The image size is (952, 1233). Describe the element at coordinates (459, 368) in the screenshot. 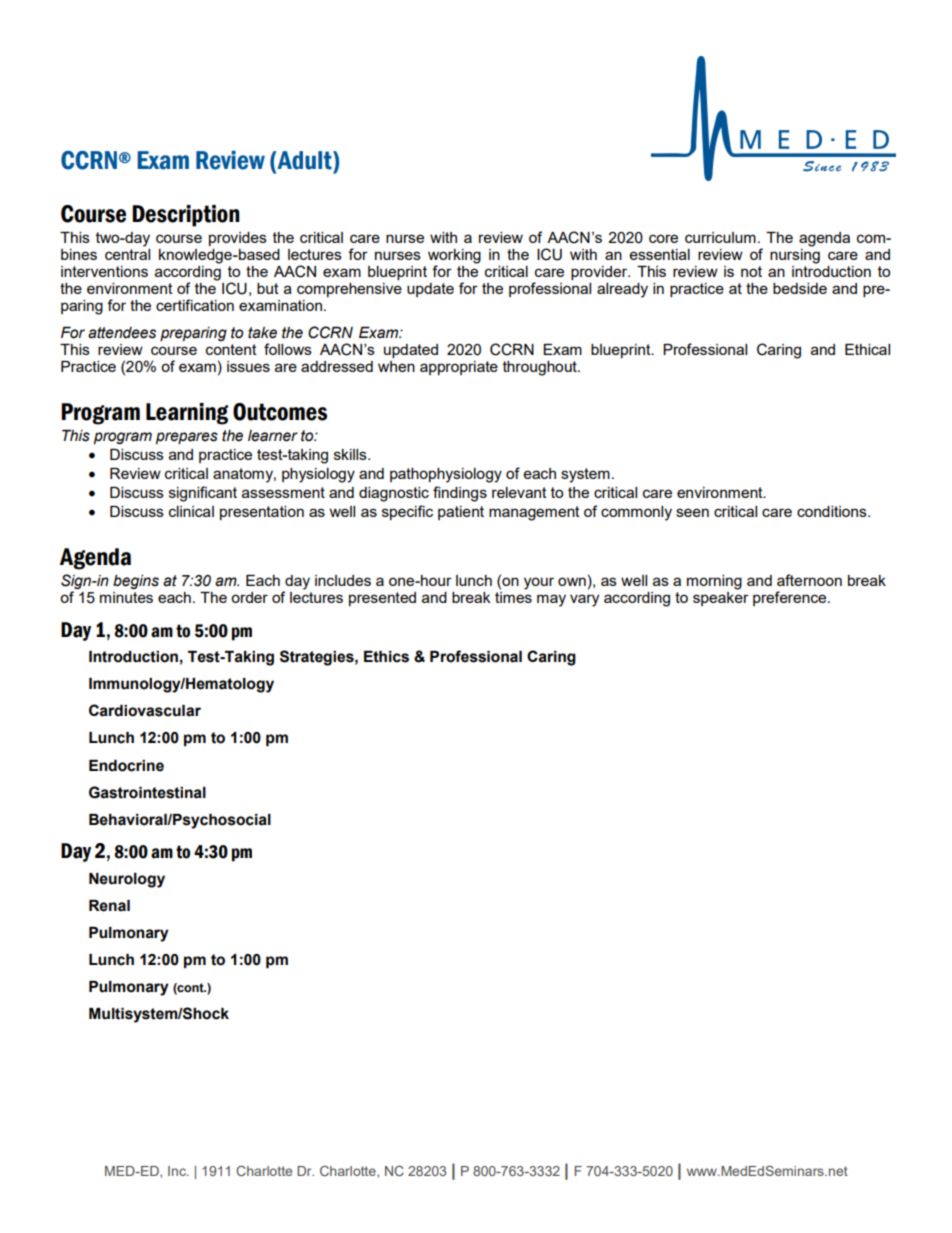

I see `appropriate` at that location.
